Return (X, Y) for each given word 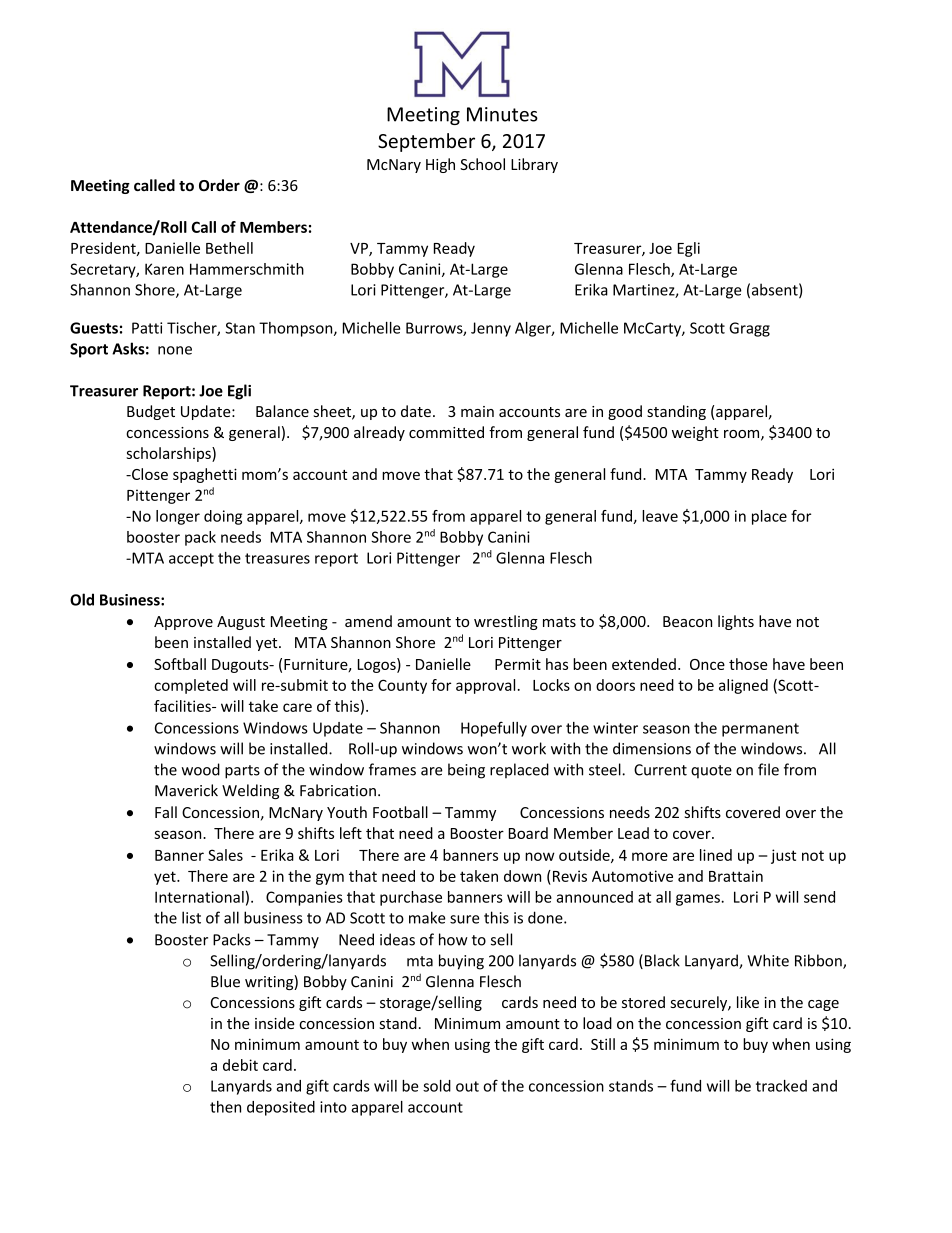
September (426, 142)
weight (695, 433)
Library (534, 165)
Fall (166, 812)
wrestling (506, 622)
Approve (183, 623)
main (477, 411)
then (225, 1107)
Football (400, 812)
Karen (164, 269)
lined (716, 855)
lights (736, 622)
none (175, 350)
